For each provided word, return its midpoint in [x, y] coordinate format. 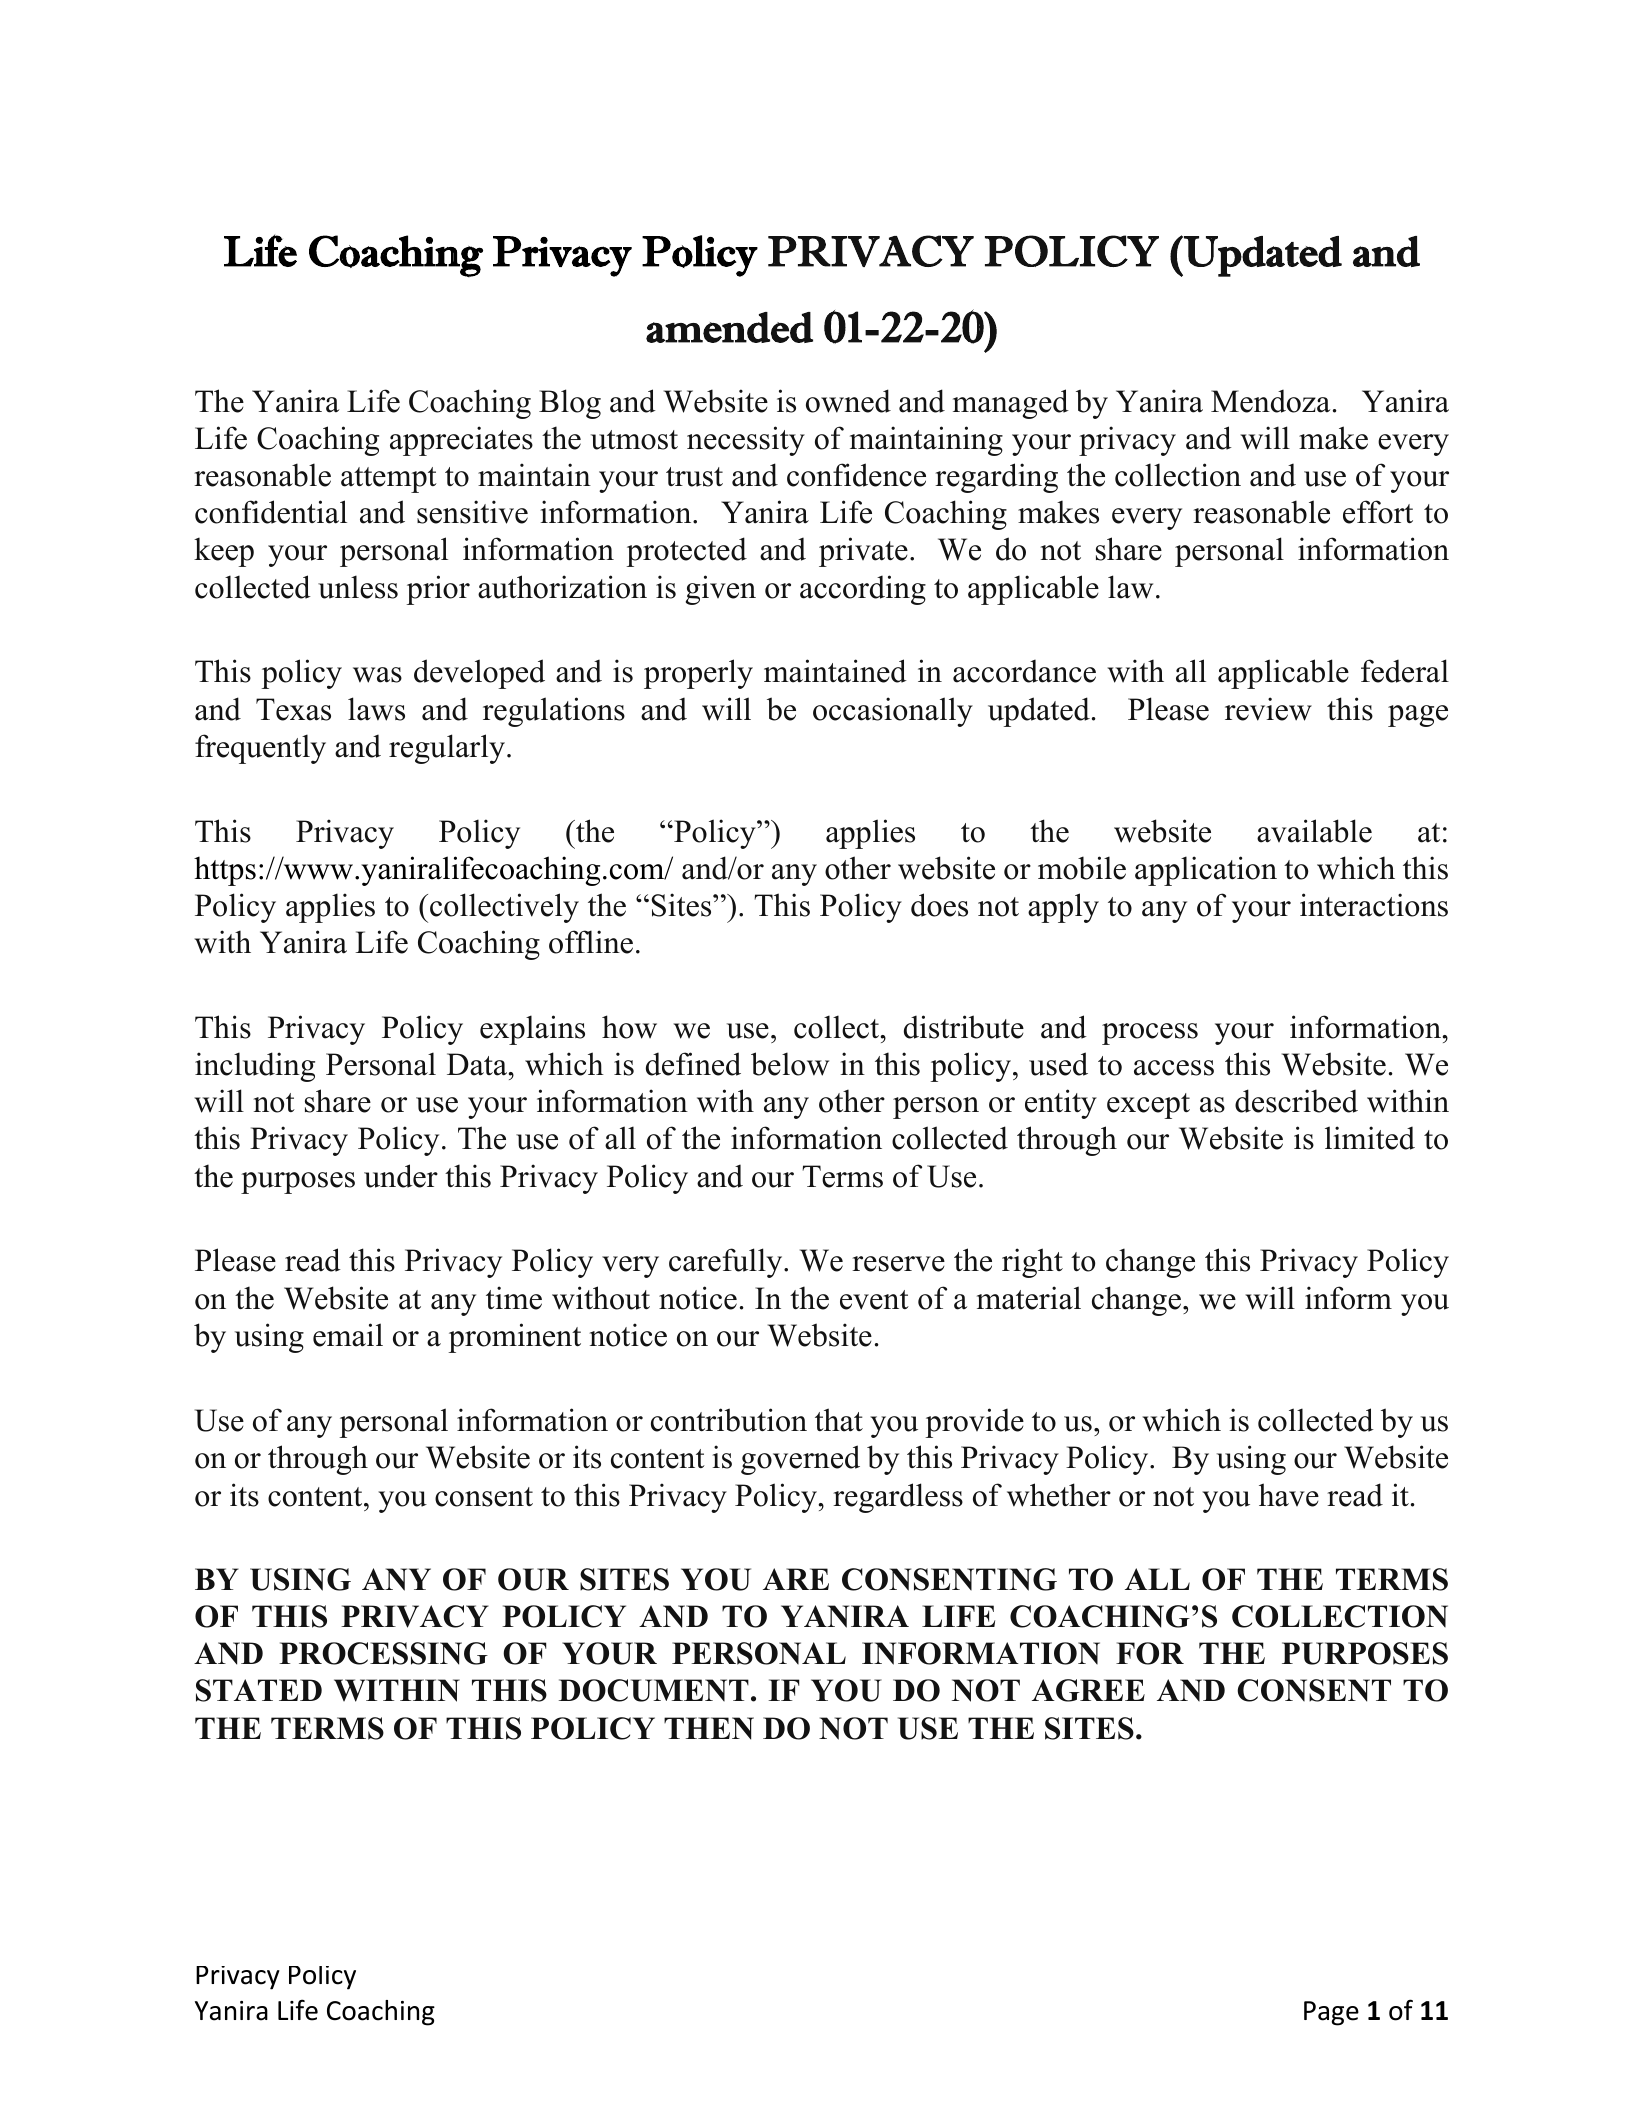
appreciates [461, 441]
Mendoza [1270, 401]
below [790, 1064]
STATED [259, 1690]
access [1174, 1068]
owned [848, 401]
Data [478, 1064]
